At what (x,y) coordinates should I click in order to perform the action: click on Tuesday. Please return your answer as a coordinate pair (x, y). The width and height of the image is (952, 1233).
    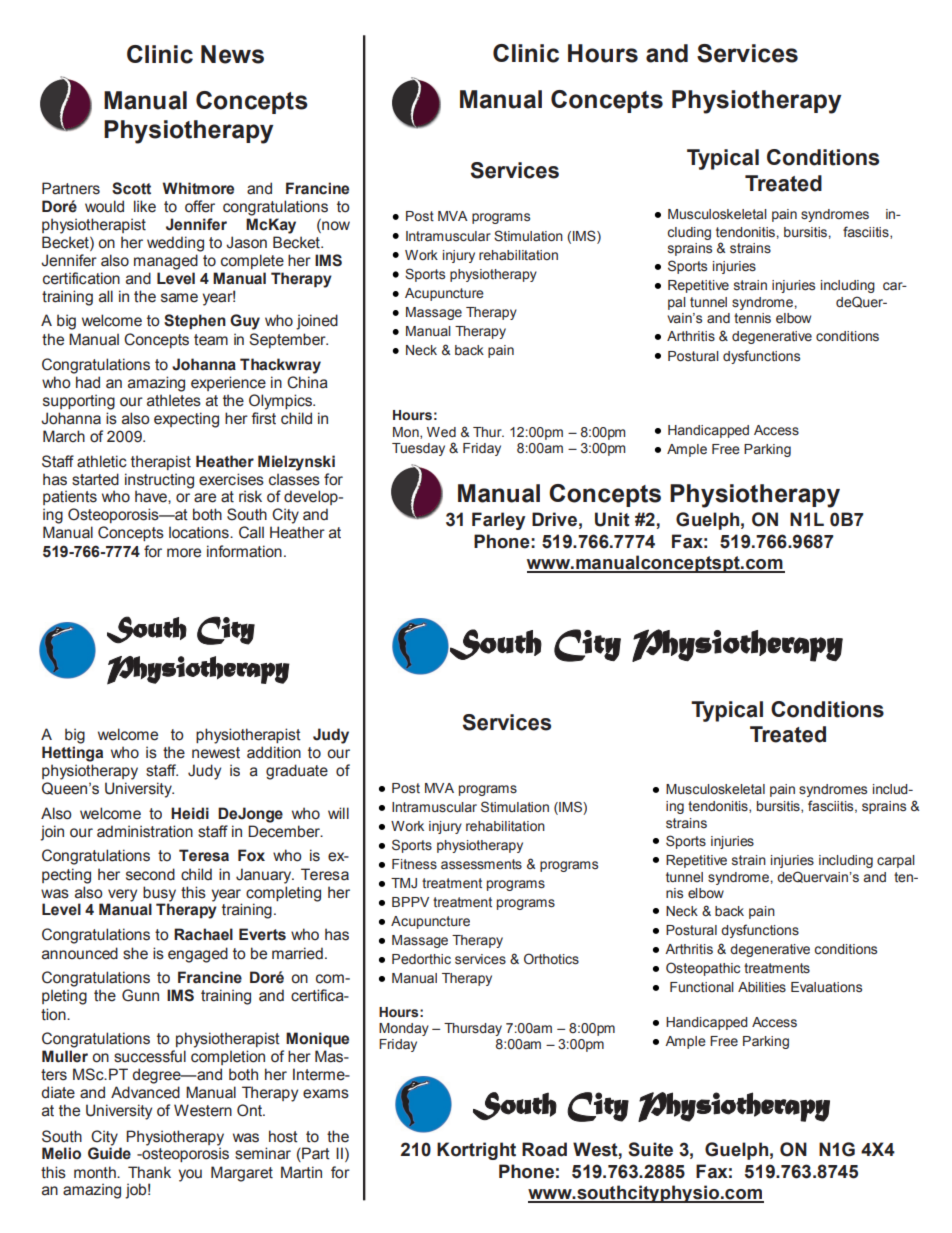
    Looking at the image, I should click on (418, 449).
